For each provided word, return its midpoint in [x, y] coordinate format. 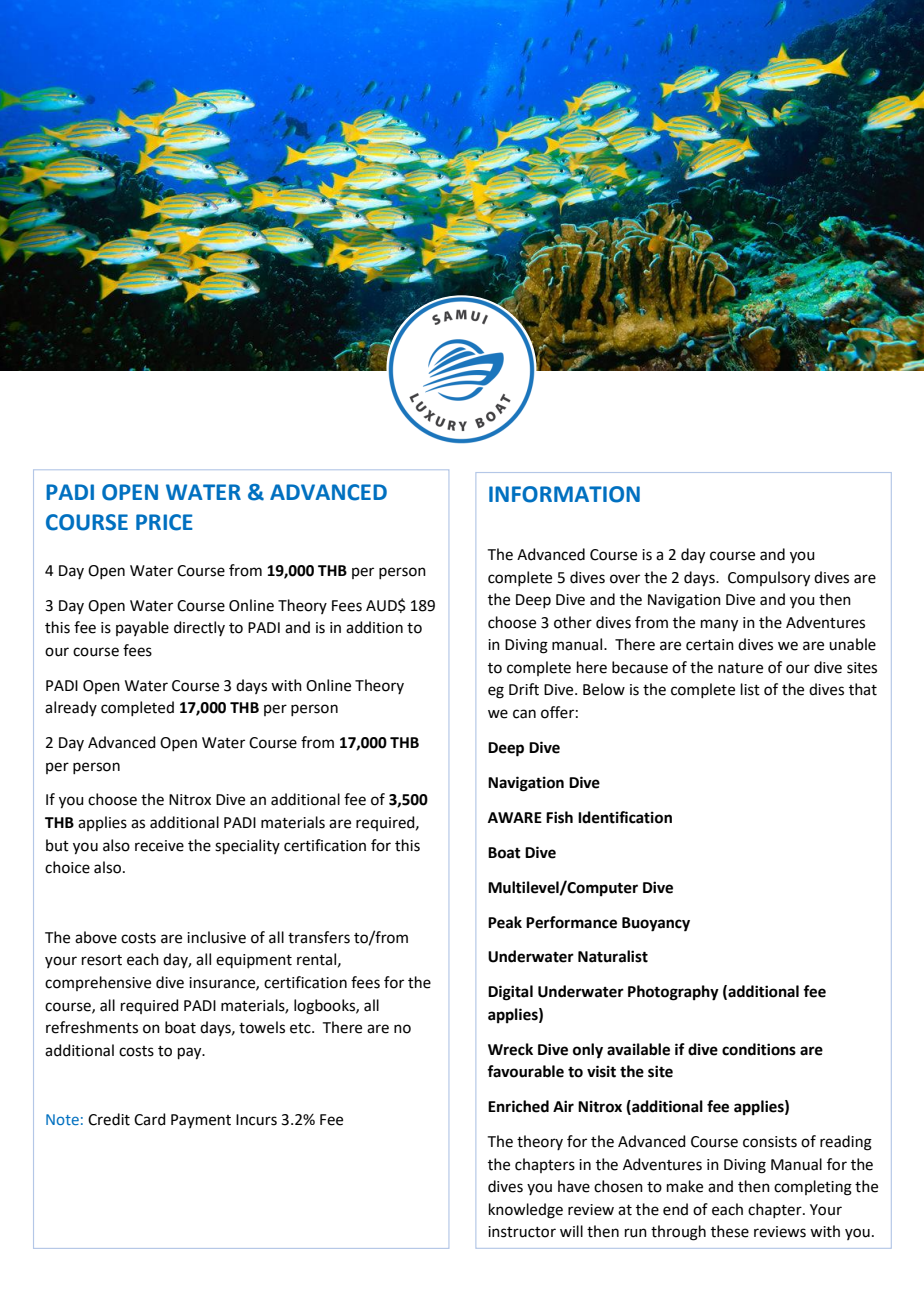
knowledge [526, 1211]
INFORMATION [564, 494]
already [71, 708]
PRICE [164, 522]
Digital [510, 993]
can [524, 714]
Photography [673, 993]
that [863, 689]
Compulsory [769, 579]
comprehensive [98, 983]
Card [150, 1119]
